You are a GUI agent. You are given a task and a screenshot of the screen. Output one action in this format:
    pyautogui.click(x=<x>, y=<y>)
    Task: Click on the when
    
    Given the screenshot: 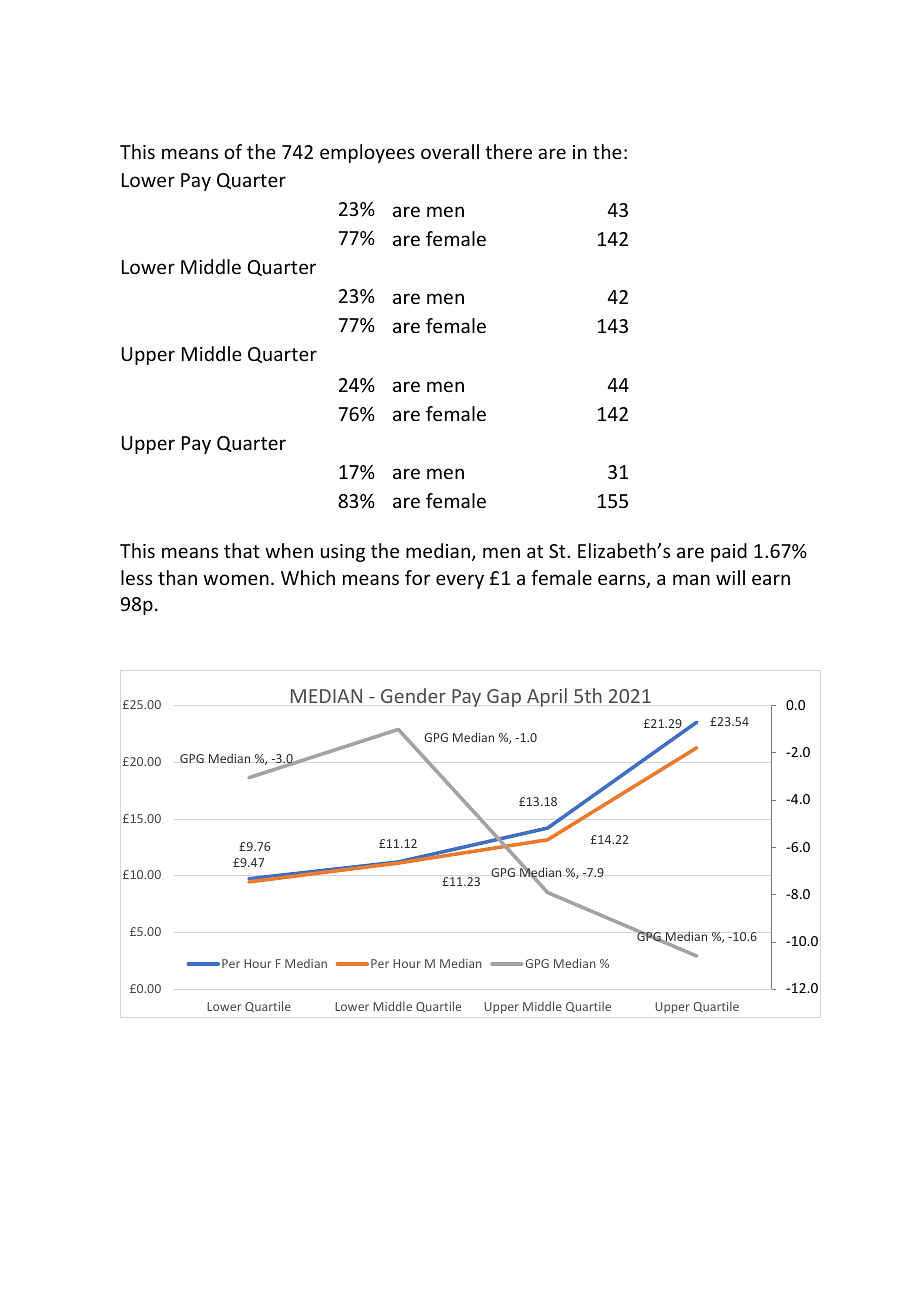 What is the action you would take?
    pyautogui.click(x=289, y=550)
